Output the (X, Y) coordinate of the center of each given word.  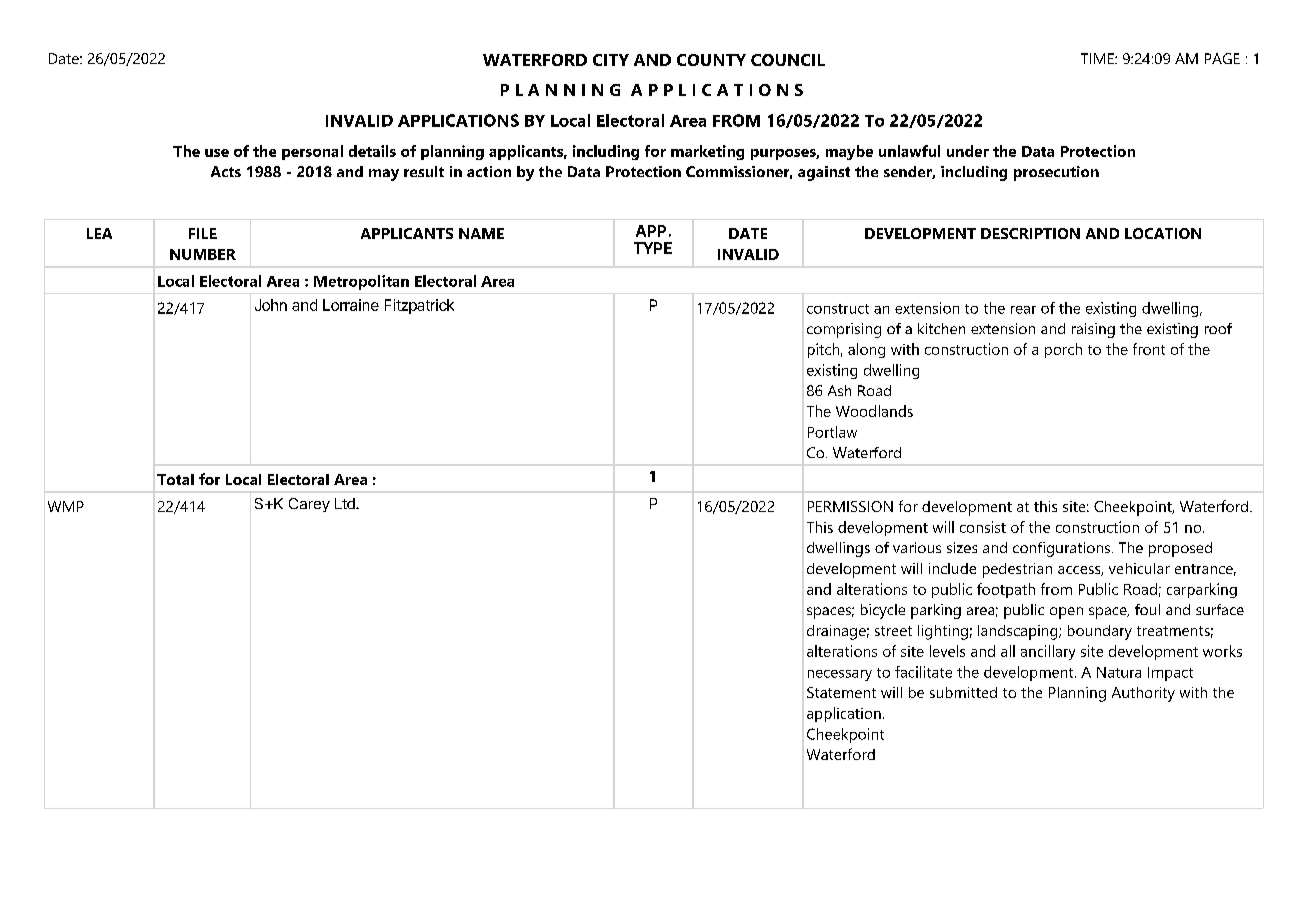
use (217, 153)
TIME (1098, 58)
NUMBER (203, 254)
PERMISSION (850, 506)
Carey (309, 505)
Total (175, 479)
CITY (611, 60)
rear (1023, 310)
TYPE (653, 248)
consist (983, 527)
